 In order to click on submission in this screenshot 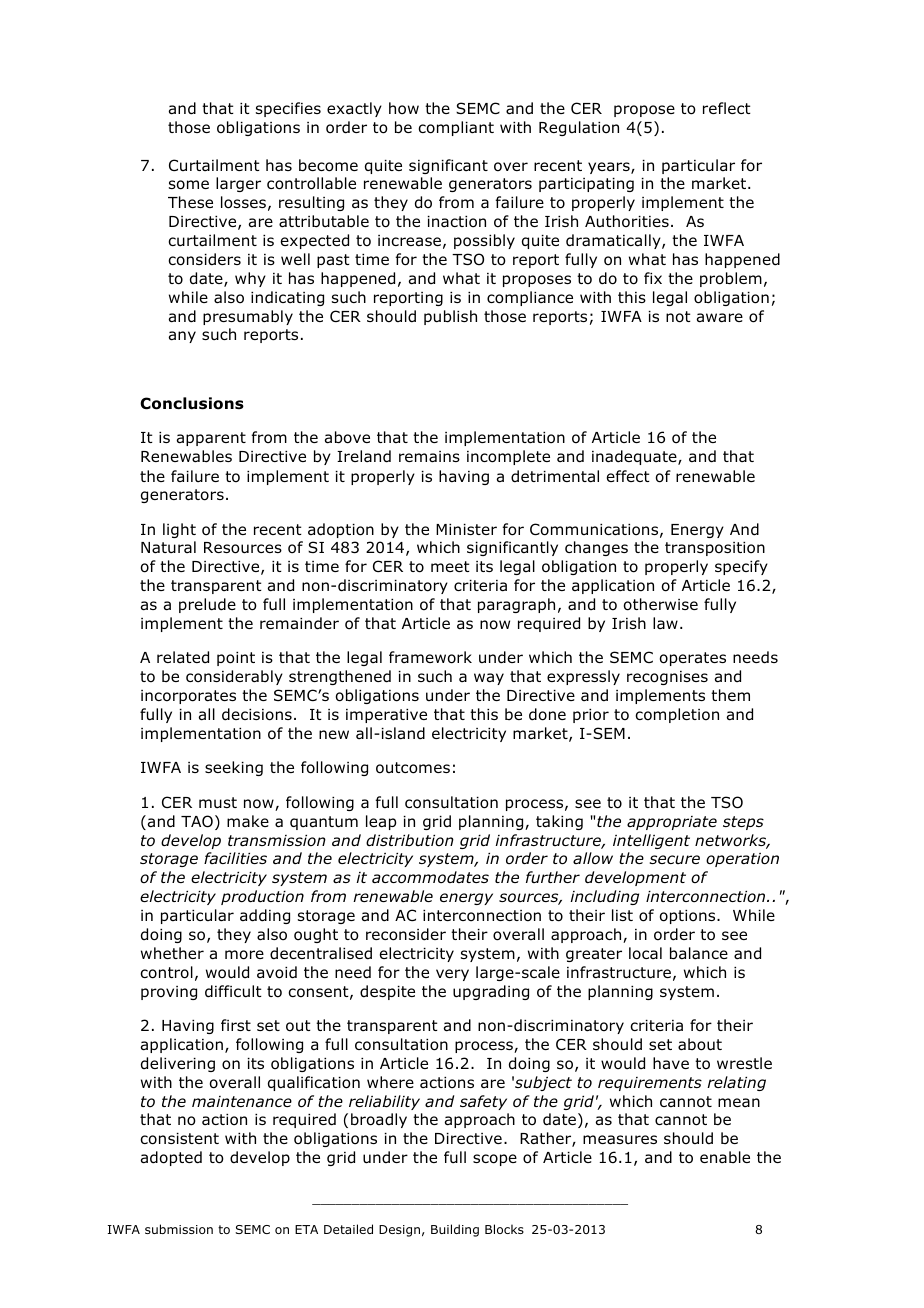, I will do `click(179, 1229)`.
